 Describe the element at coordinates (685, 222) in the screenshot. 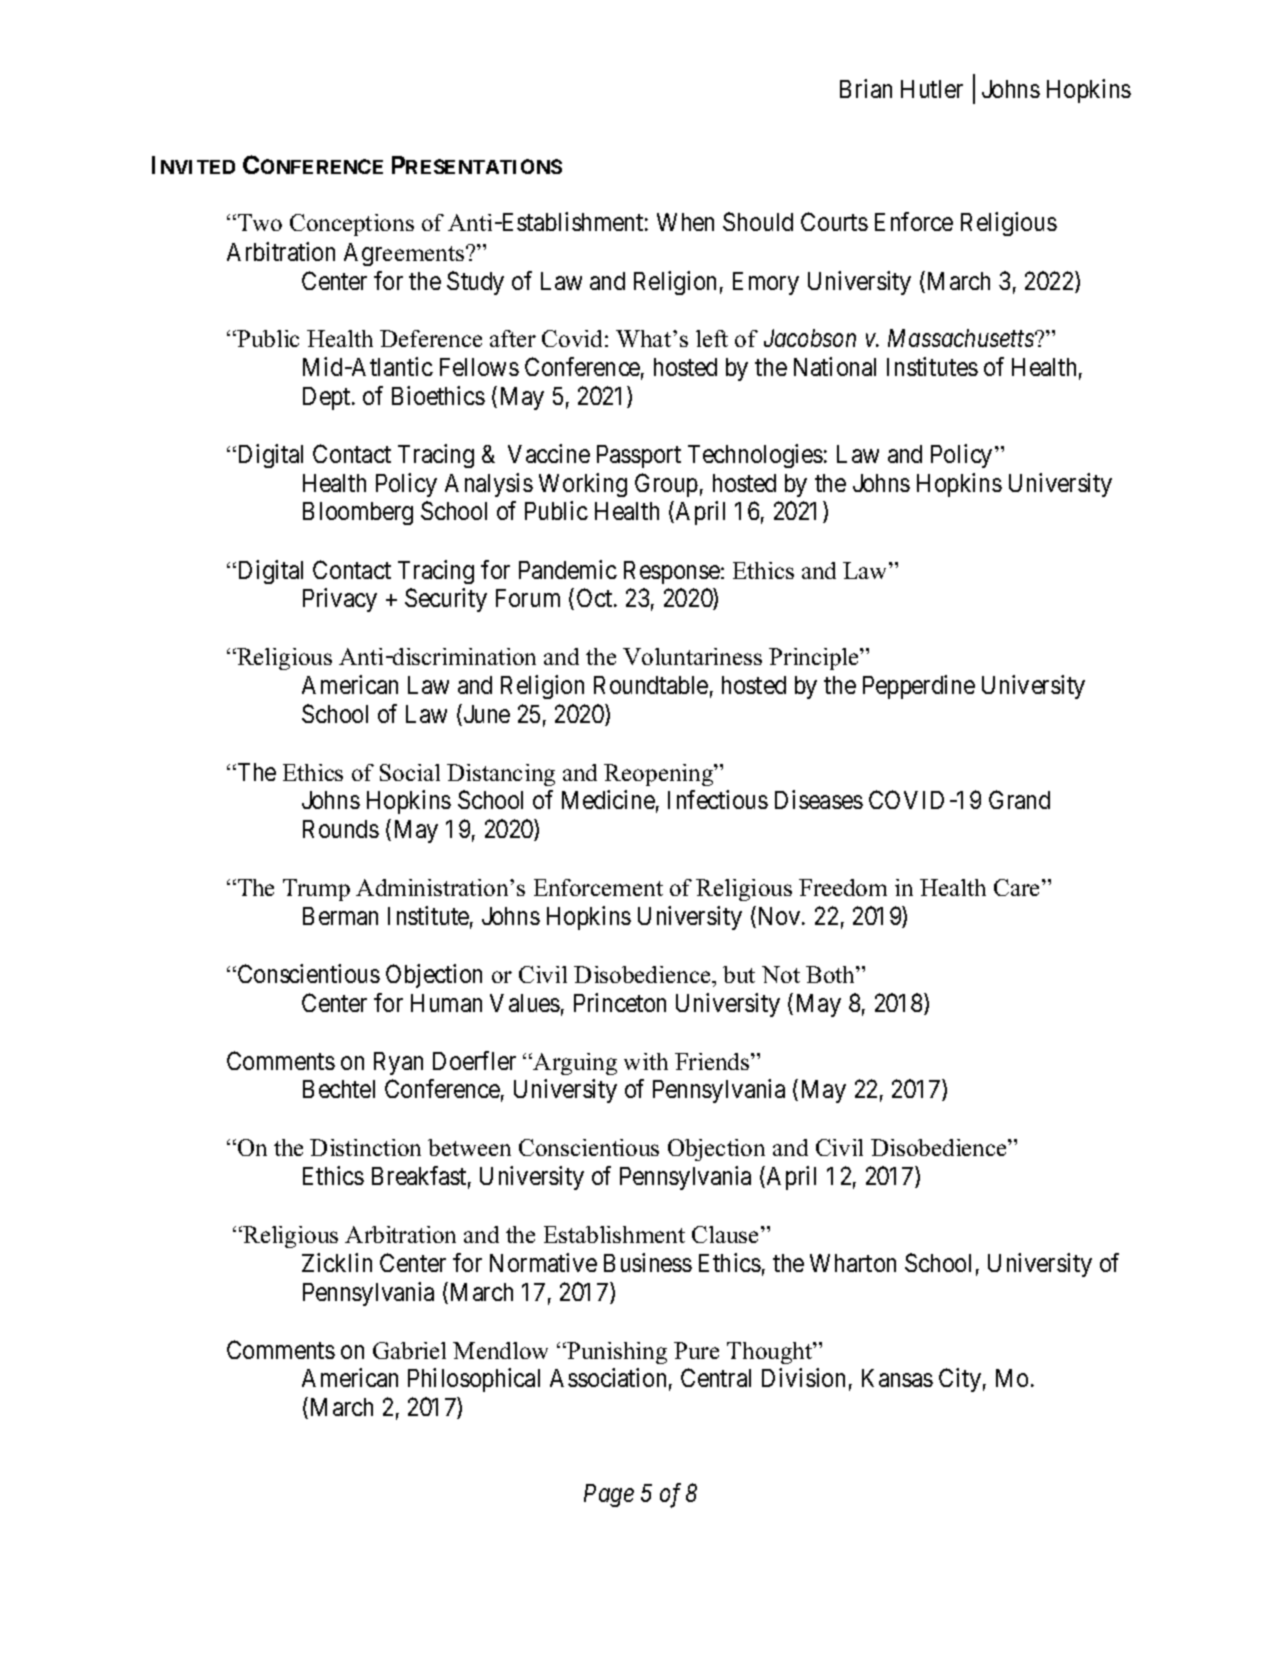

I see `When` at that location.
